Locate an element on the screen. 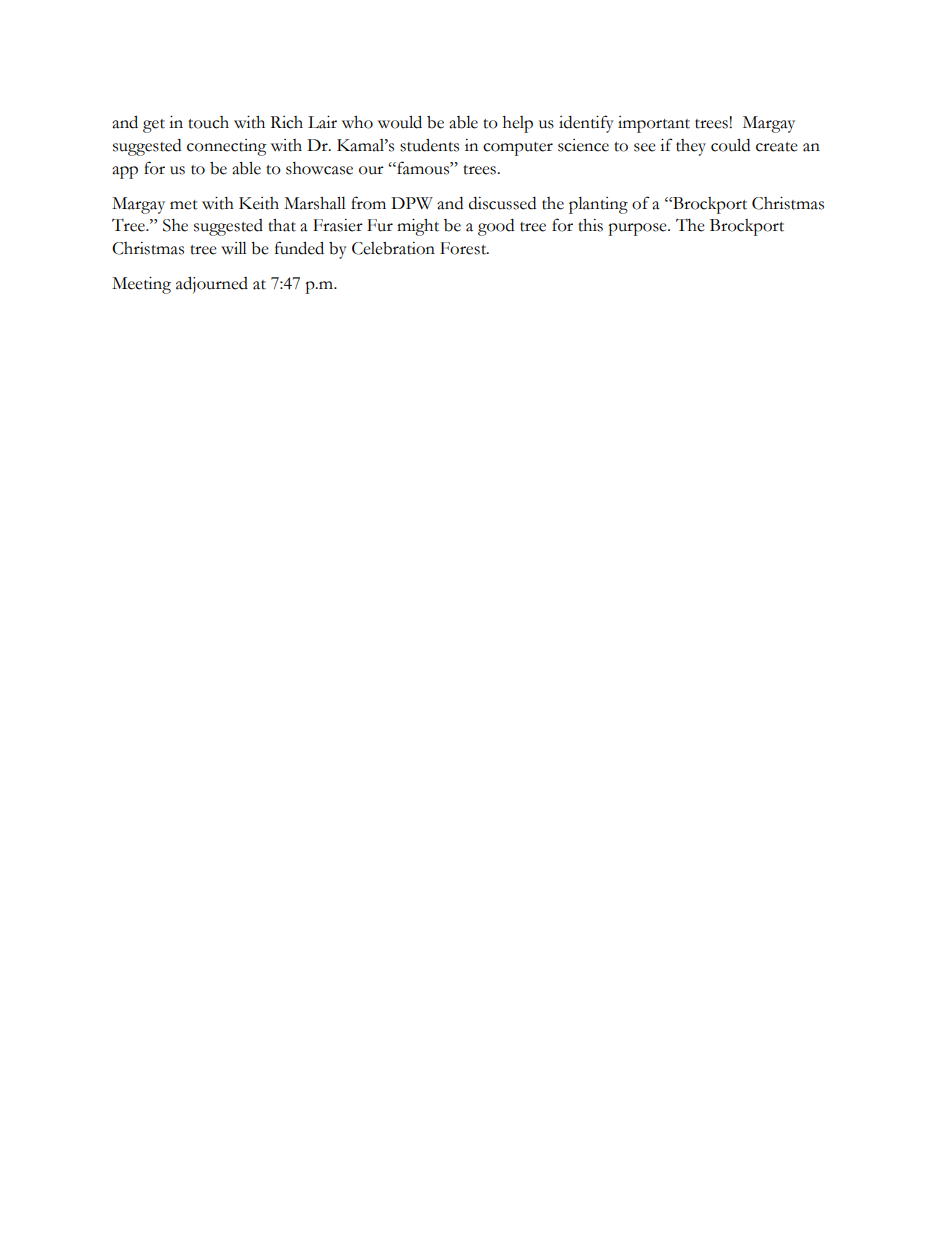 The image size is (952, 1233). She is located at coordinates (175, 225).
